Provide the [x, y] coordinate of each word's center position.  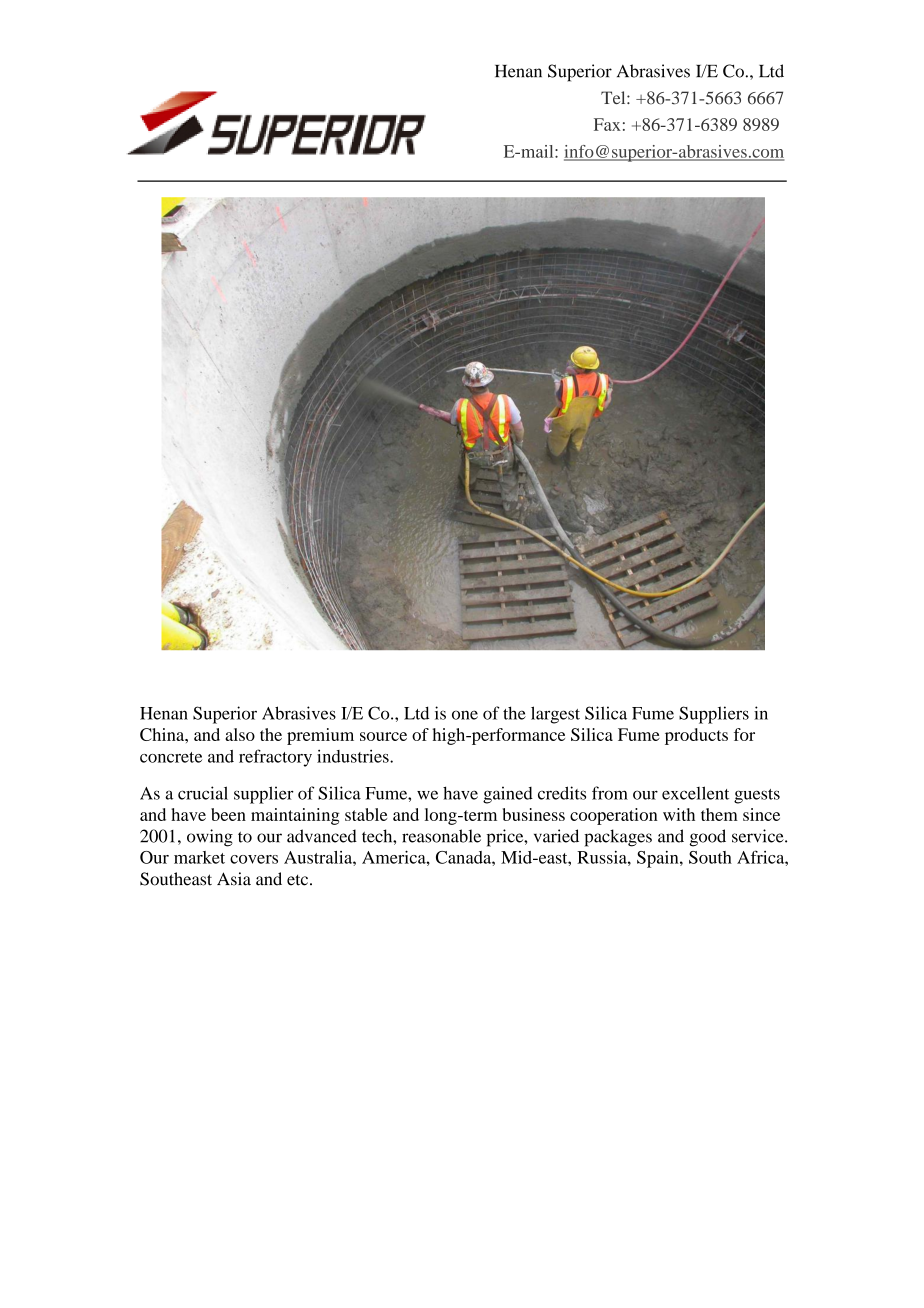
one [465, 715]
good [707, 838]
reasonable [441, 836]
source [383, 736]
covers [254, 859]
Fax [607, 124]
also [240, 734]
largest [555, 715]
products [696, 736]
